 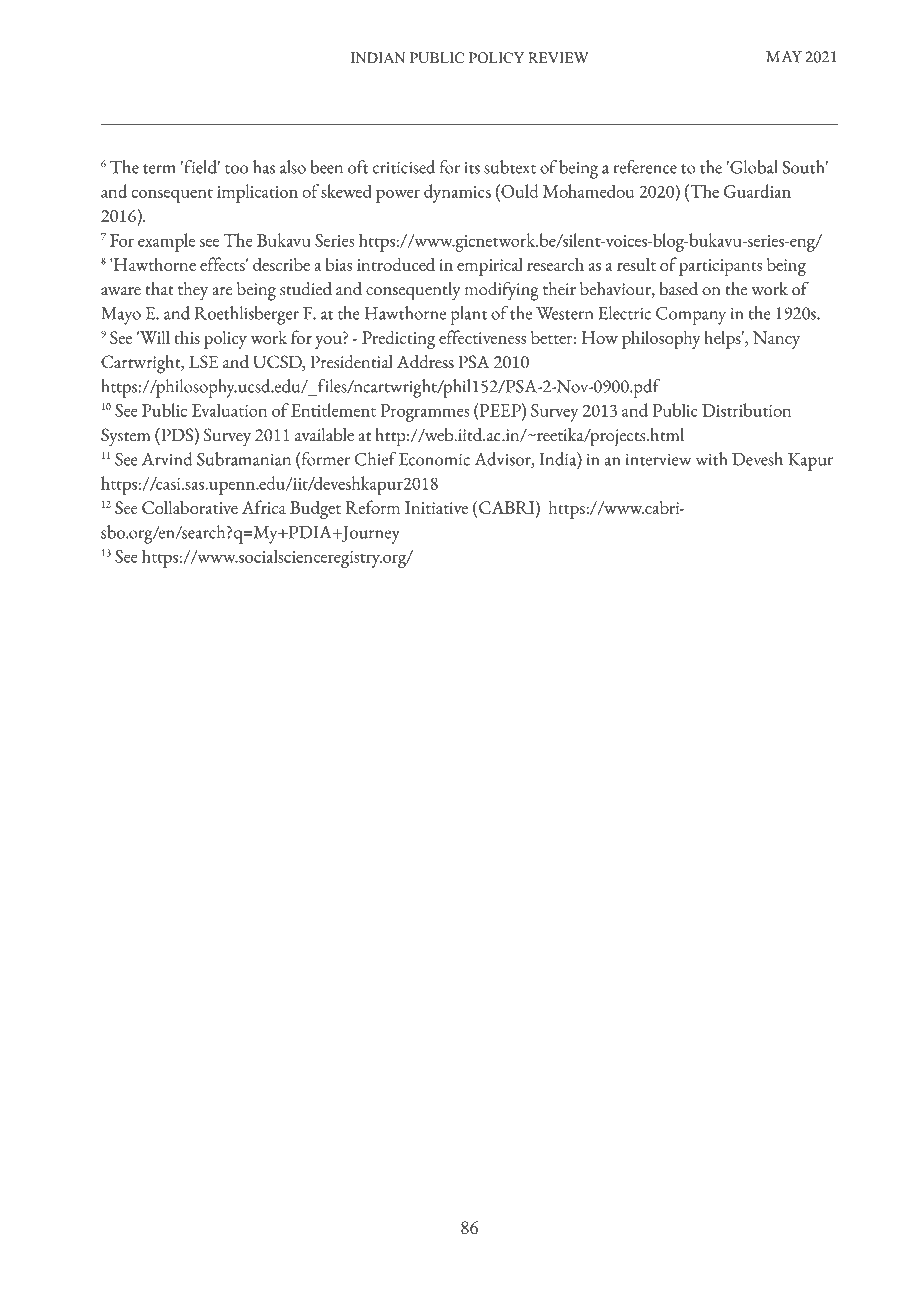 I want to click on Collaborative, so click(x=190, y=507).
